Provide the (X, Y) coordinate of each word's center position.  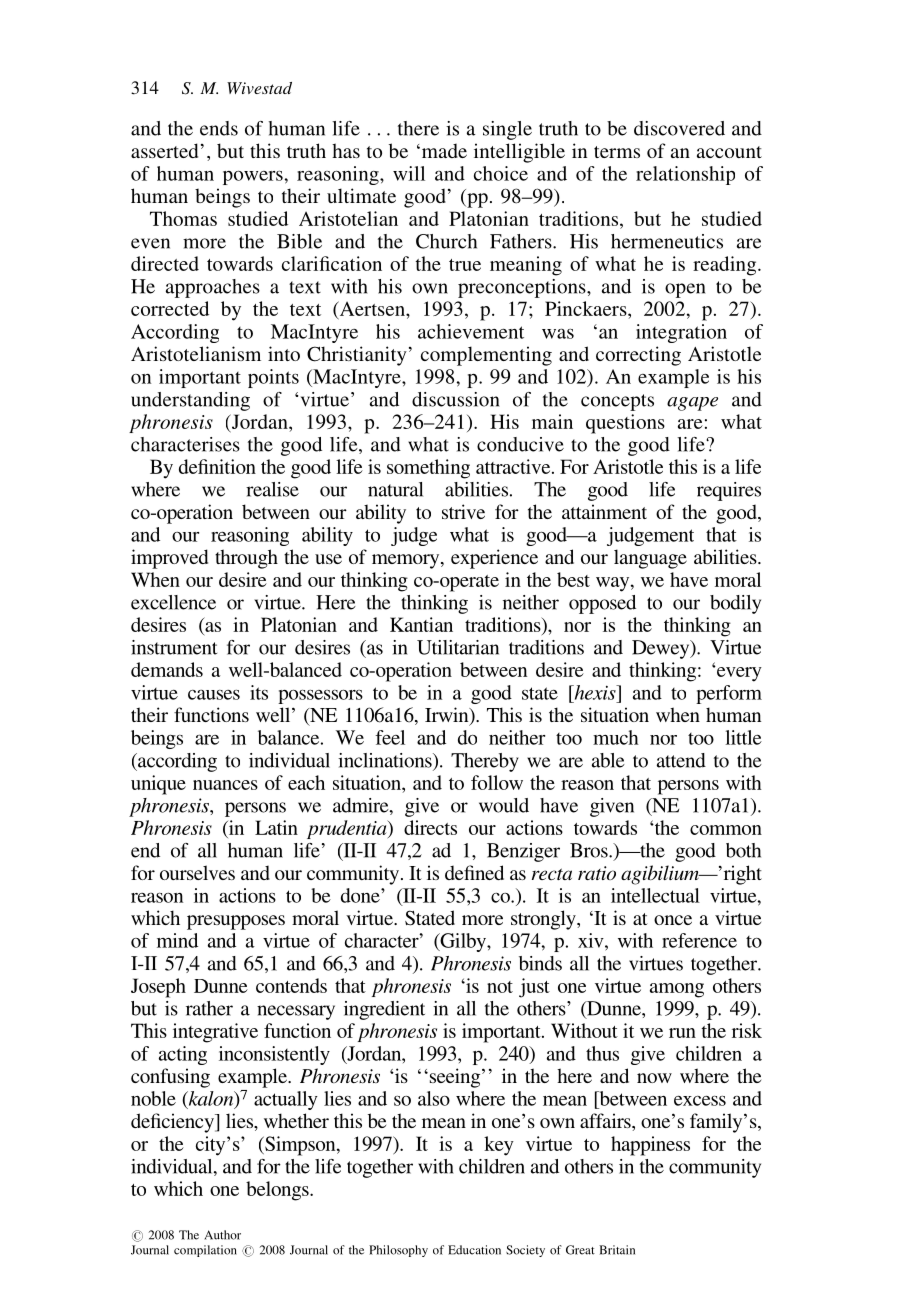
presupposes (236, 922)
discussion (455, 399)
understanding (190, 401)
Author (222, 1235)
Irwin (448, 716)
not (500, 987)
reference (699, 940)
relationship (685, 175)
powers (254, 178)
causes (214, 694)
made (443, 150)
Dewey (662, 649)
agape (692, 404)
